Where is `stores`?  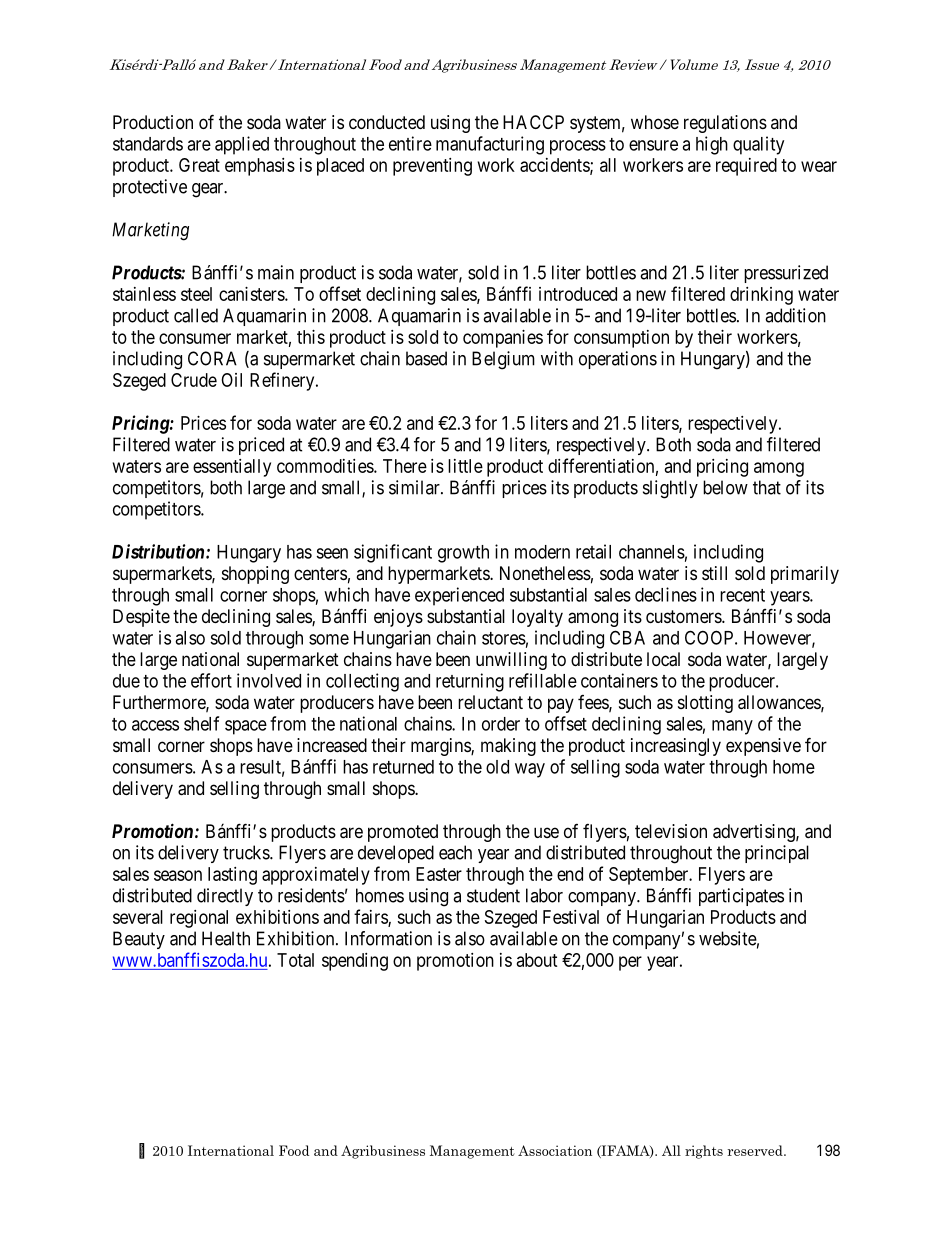
stores is located at coordinates (504, 638).
